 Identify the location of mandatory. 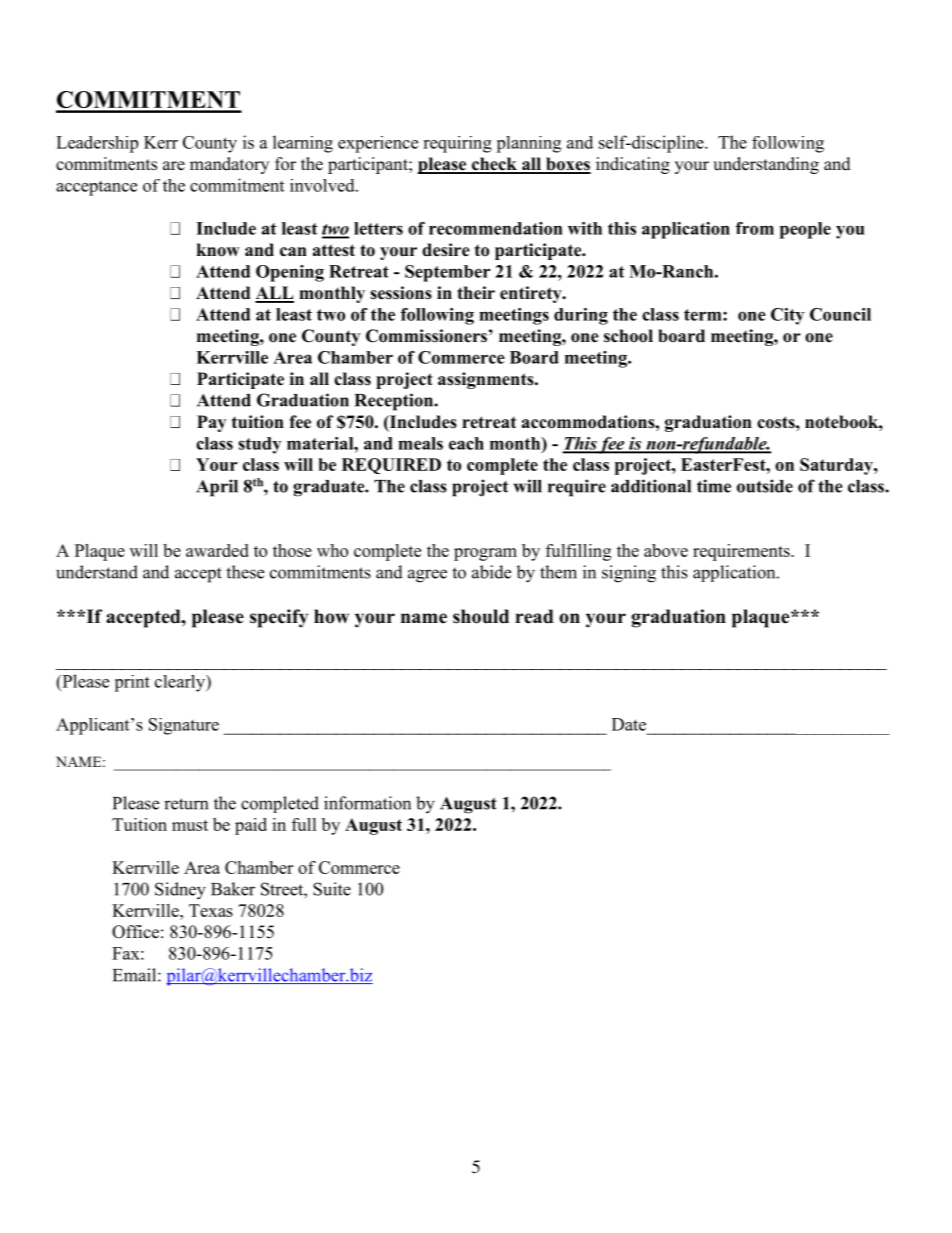
(229, 165).
